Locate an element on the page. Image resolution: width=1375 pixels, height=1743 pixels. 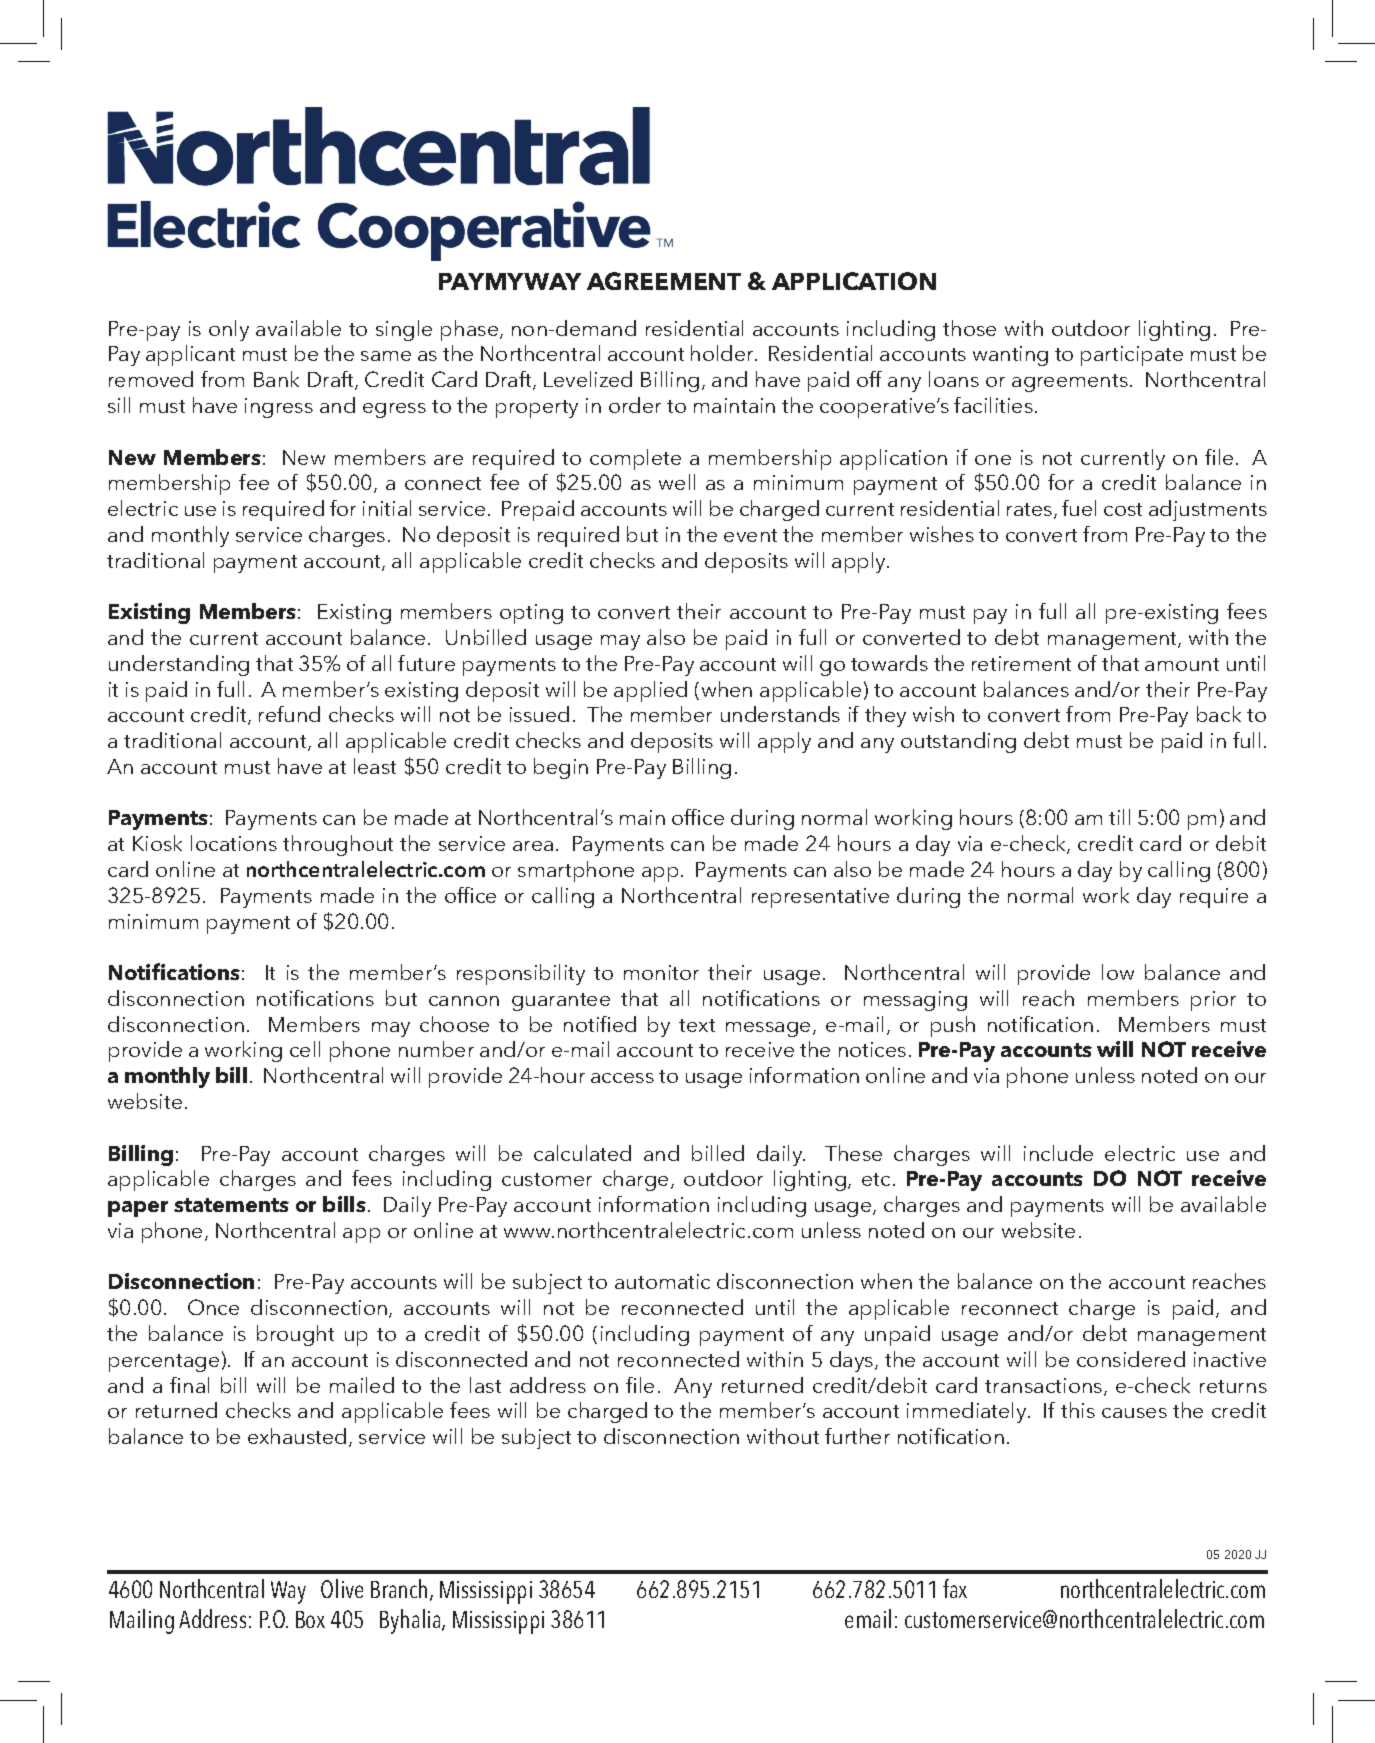
participate is located at coordinates (1132, 356).
